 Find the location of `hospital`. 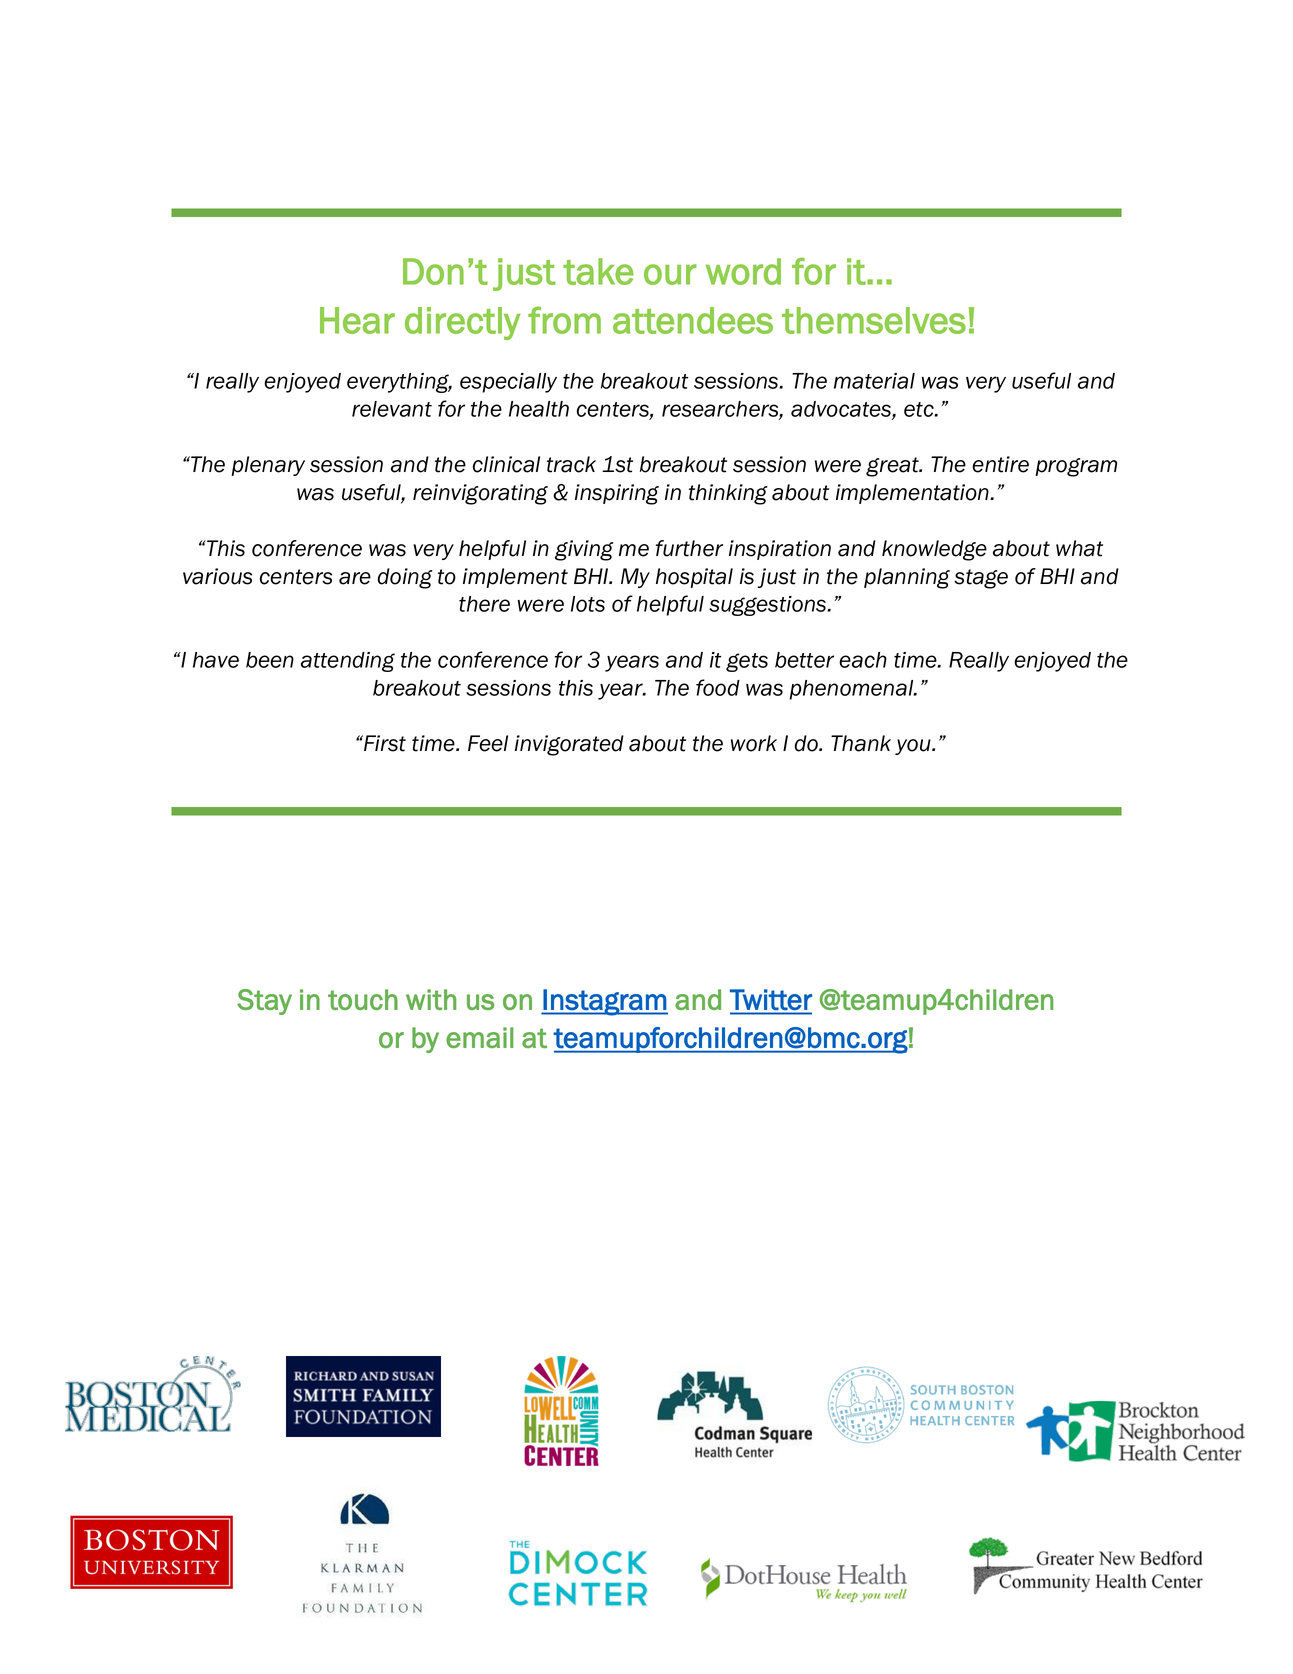

hospital is located at coordinates (694, 578).
